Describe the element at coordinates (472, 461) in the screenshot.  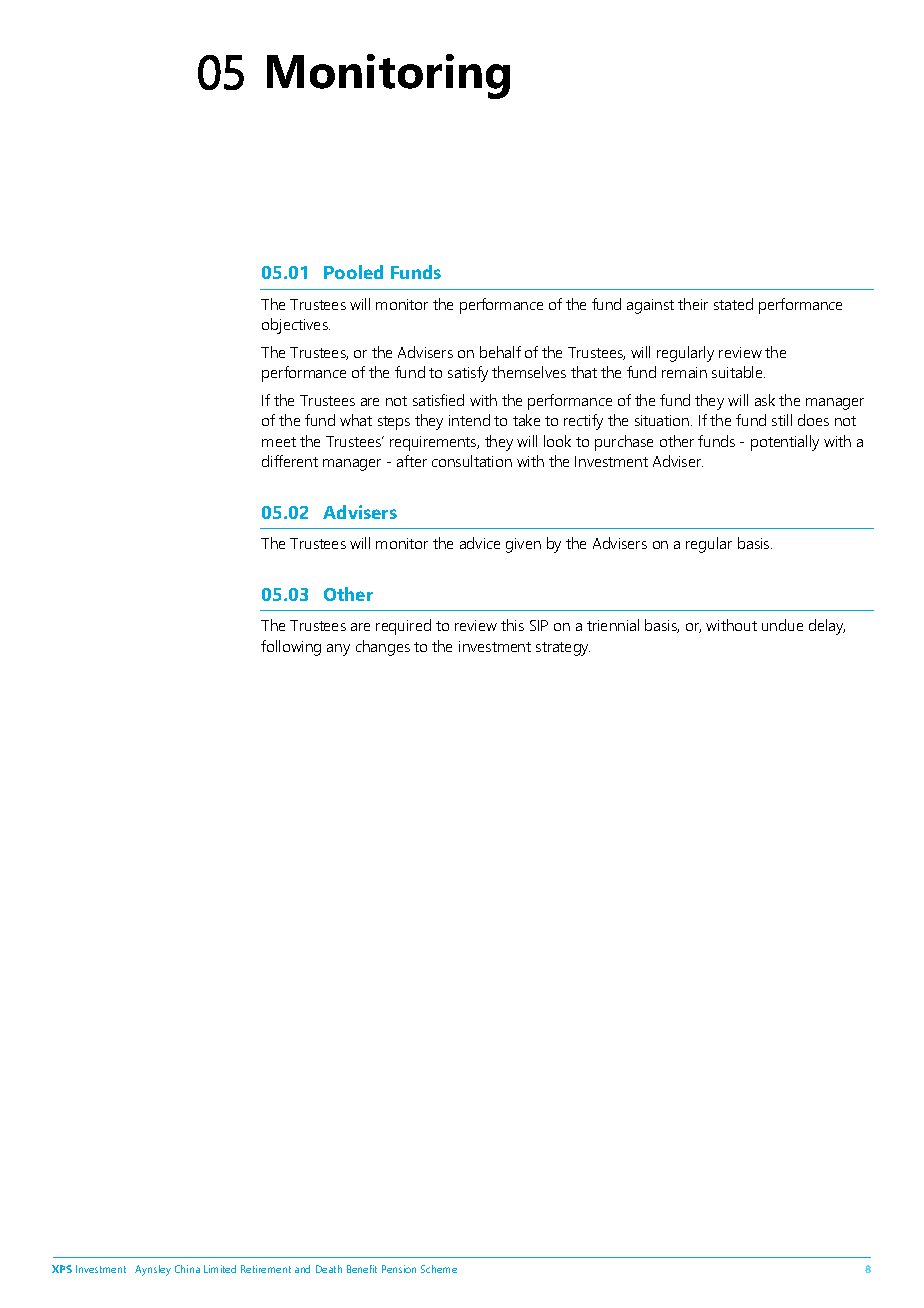
I see `consultation` at that location.
